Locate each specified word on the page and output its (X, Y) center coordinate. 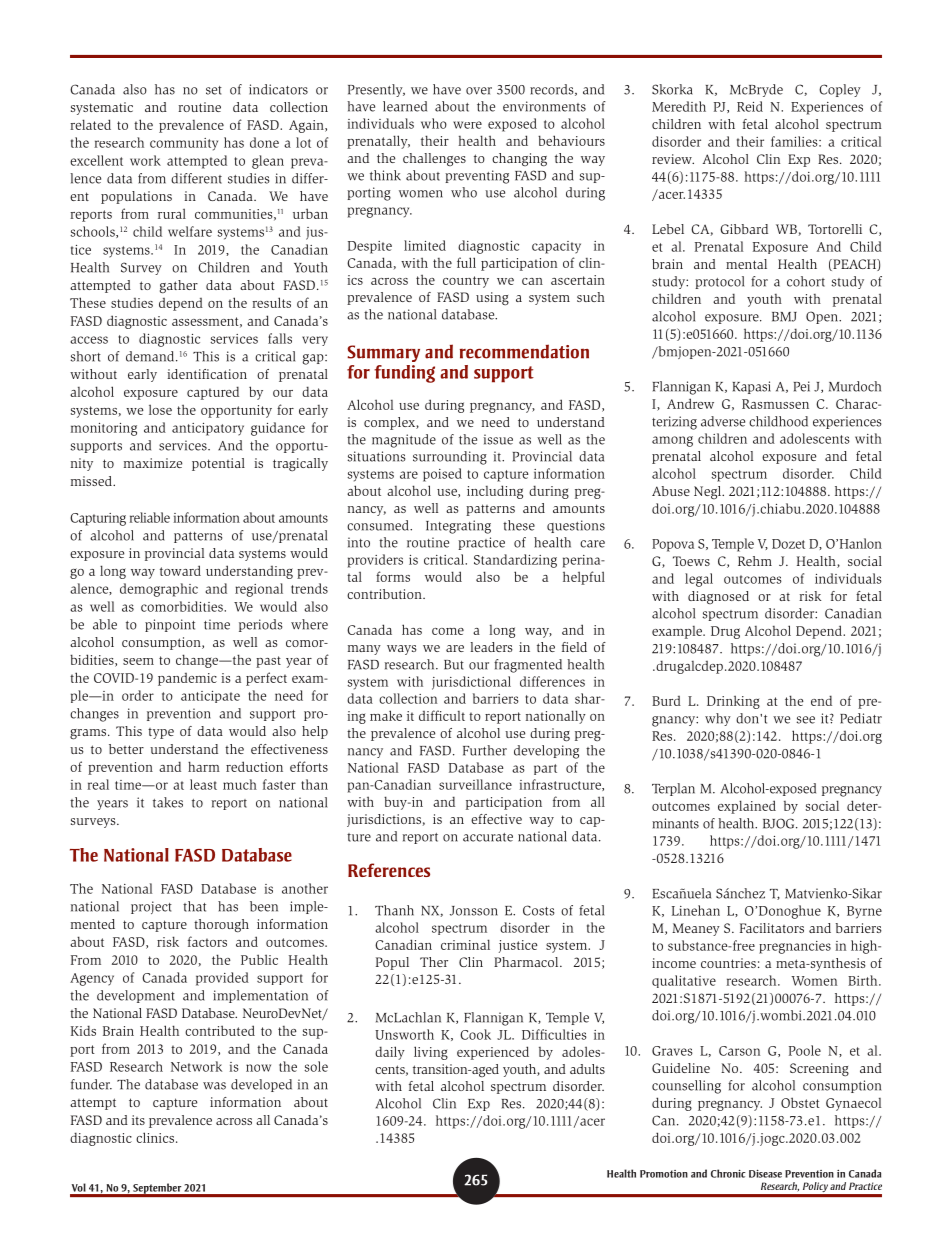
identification (207, 374)
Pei (802, 386)
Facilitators (772, 928)
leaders (491, 647)
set (214, 90)
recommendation (524, 351)
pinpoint (170, 625)
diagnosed (718, 597)
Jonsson (474, 911)
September (157, 1189)
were (467, 125)
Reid (750, 106)
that (194, 906)
